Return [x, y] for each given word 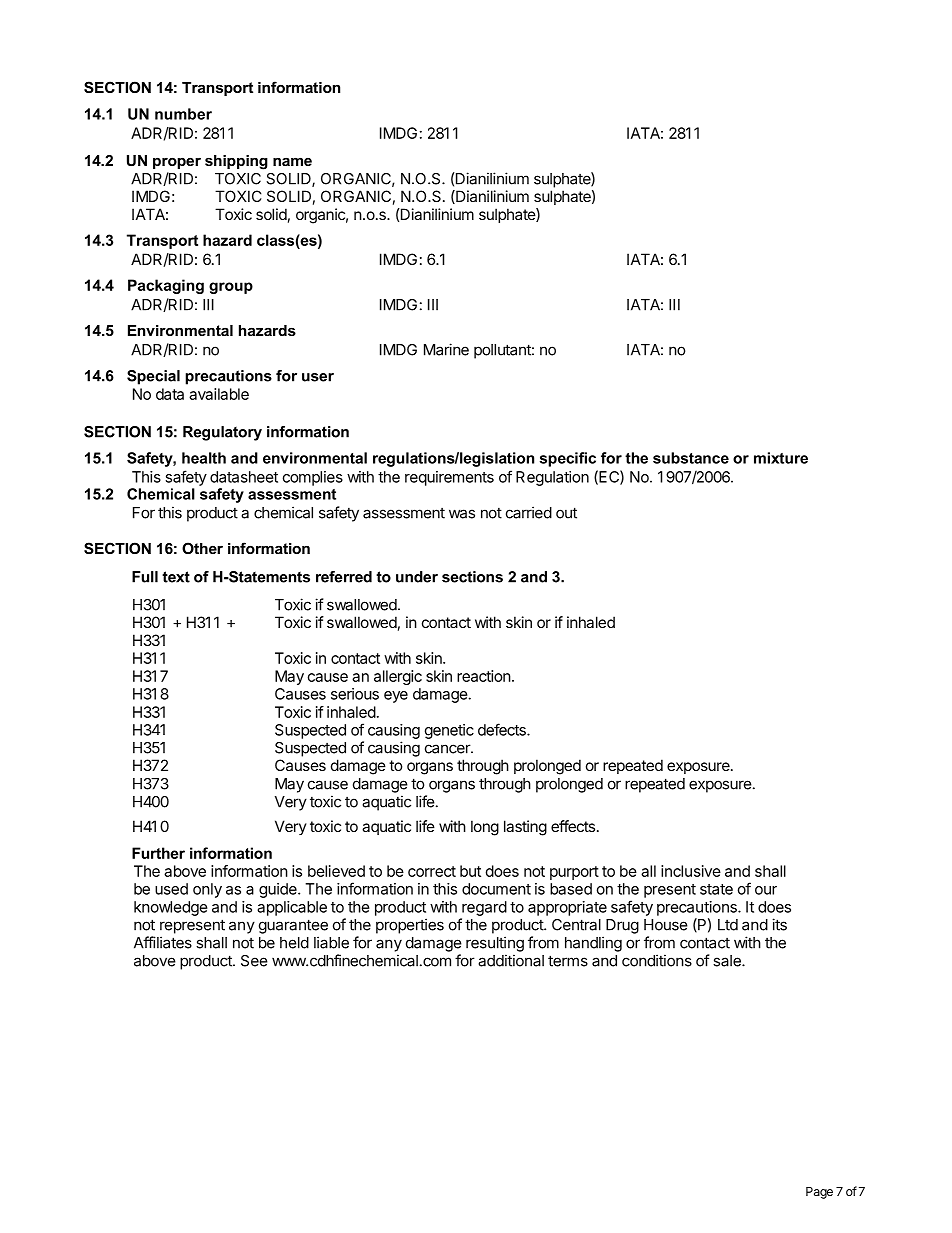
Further [158, 853]
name [292, 162]
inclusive [691, 871]
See [254, 961]
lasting [525, 828]
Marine [446, 349]
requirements [449, 478]
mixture [781, 458]
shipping [236, 162]
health [204, 458]
